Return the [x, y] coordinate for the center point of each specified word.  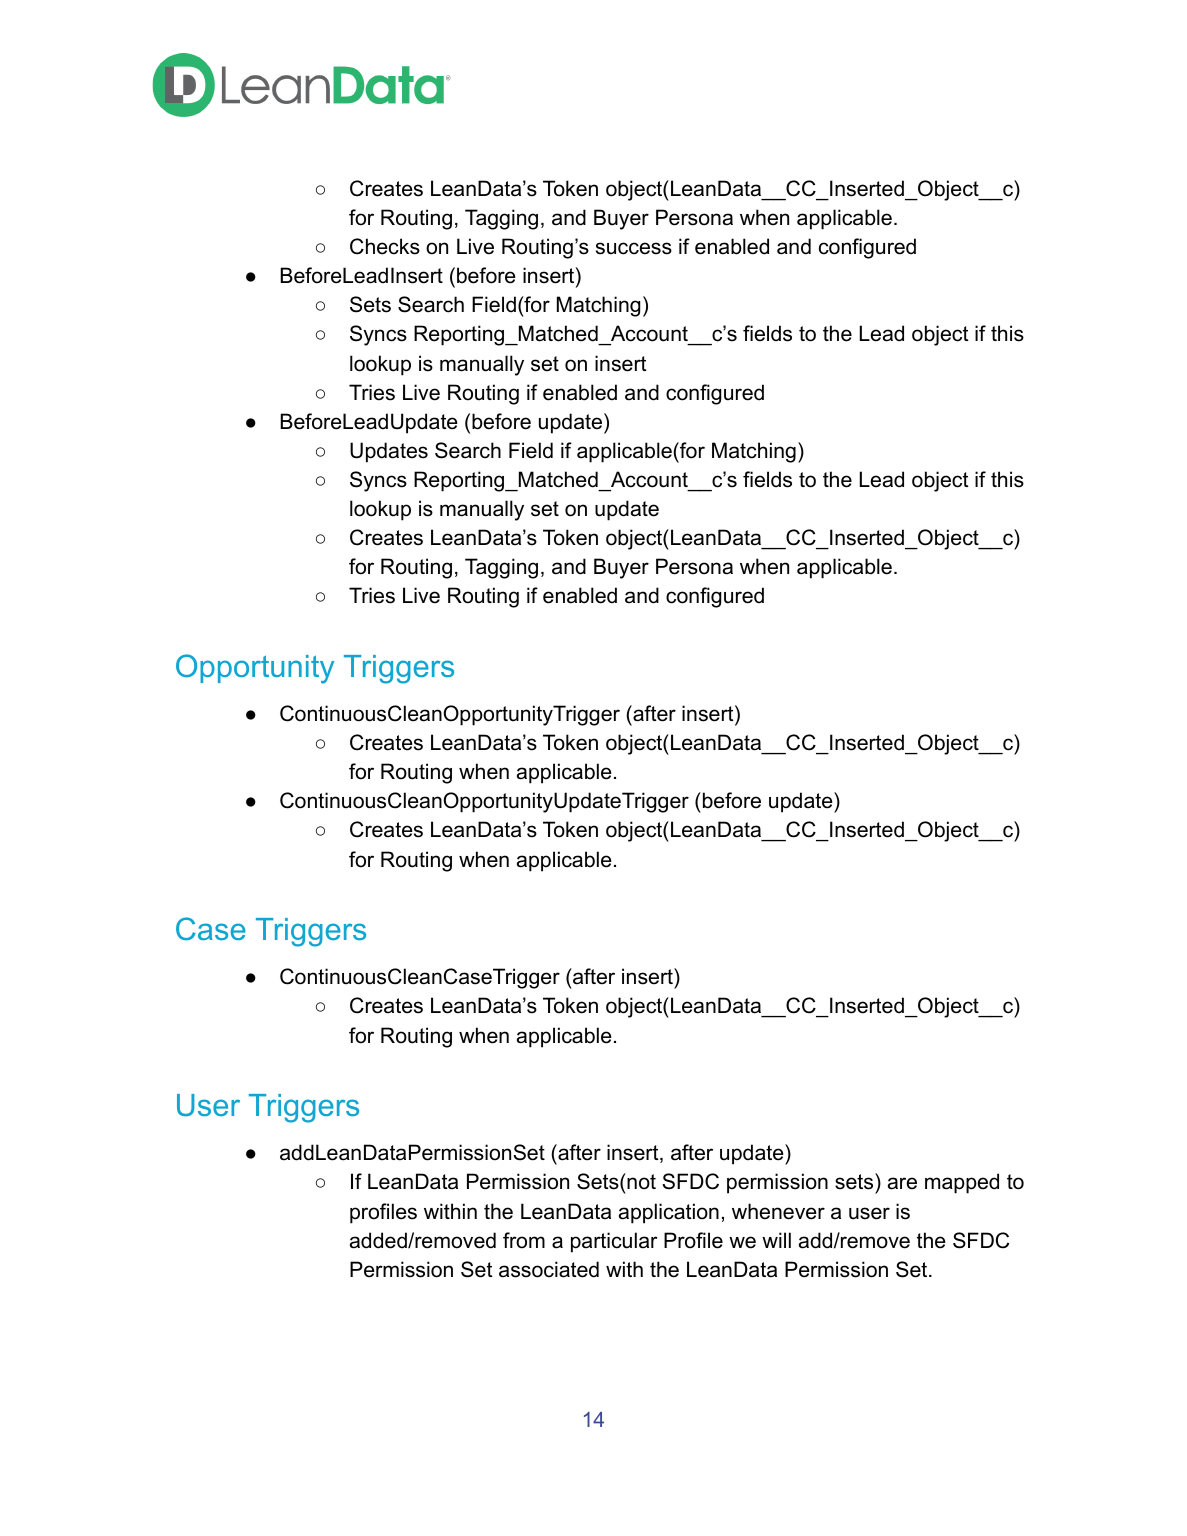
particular [614, 1242]
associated [549, 1269]
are [902, 1183]
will [776, 1240]
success [634, 248]
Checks [385, 246]
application [669, 1213]
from [524, 1240]
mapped [962, 1183]
